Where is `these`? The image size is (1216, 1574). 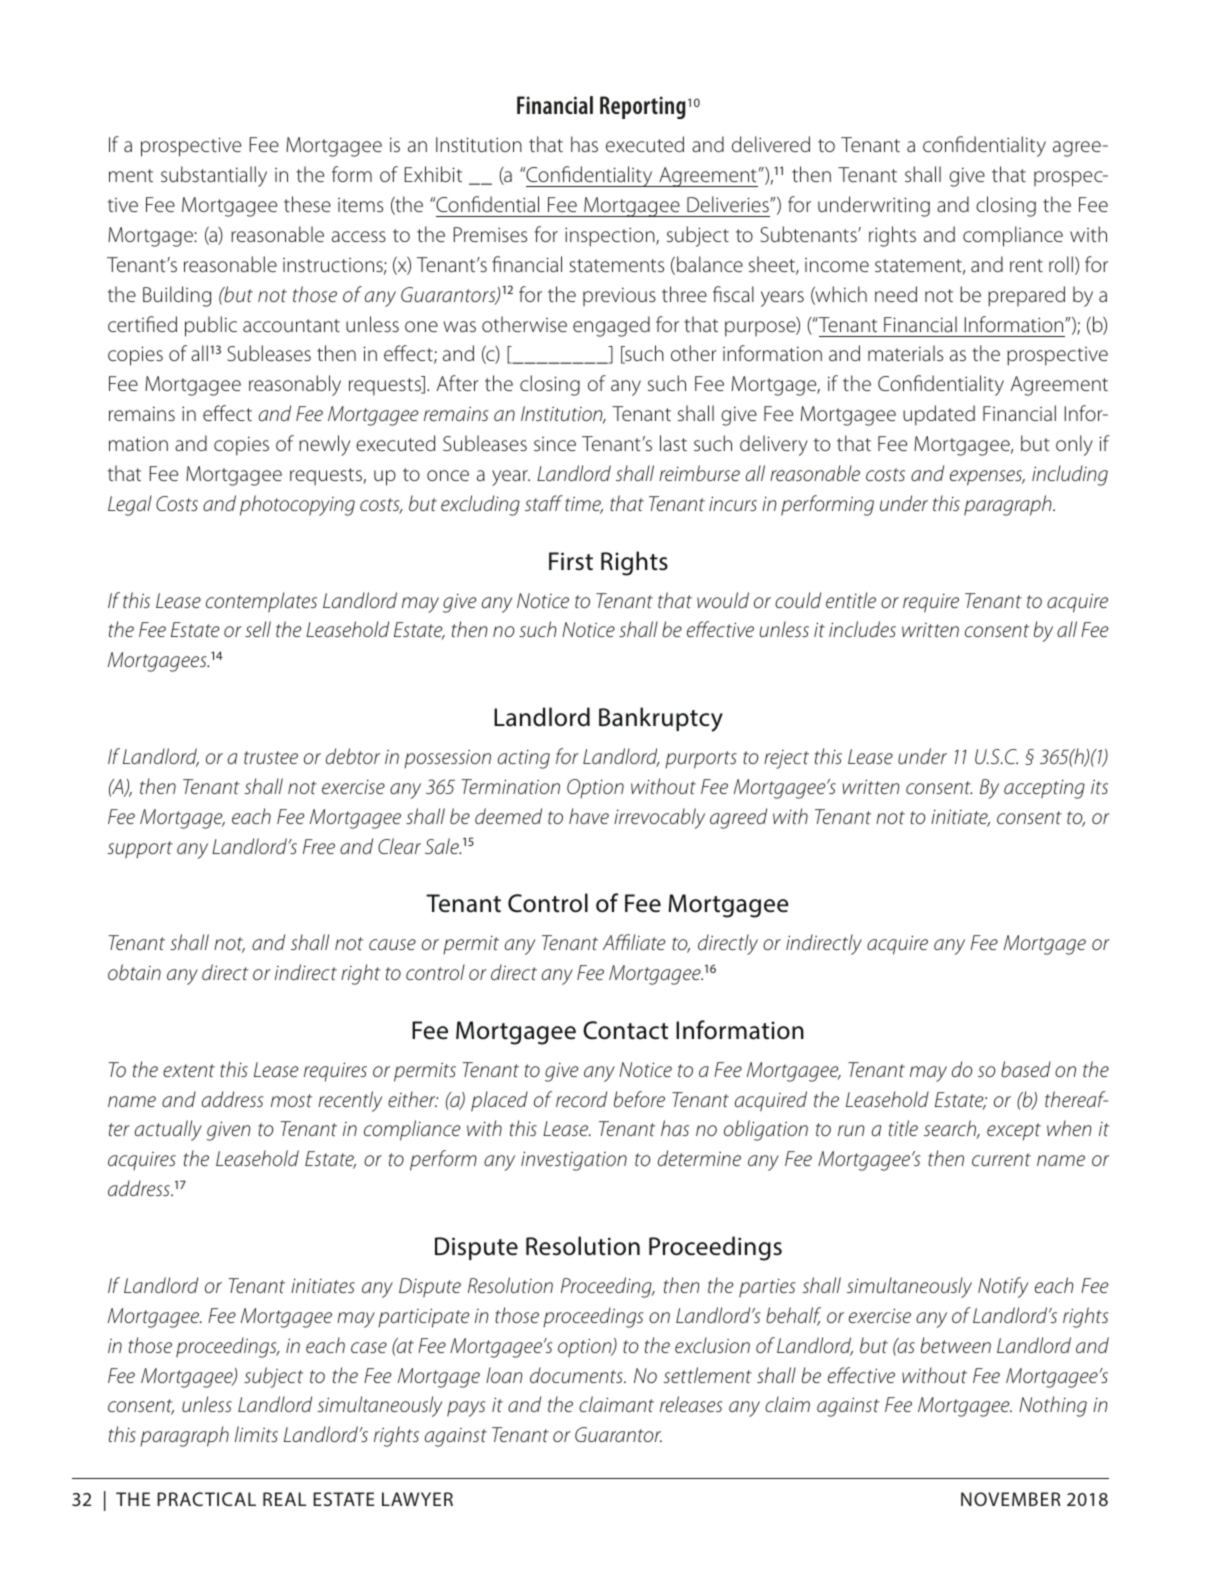
these is located at coordinates (307, 204).
